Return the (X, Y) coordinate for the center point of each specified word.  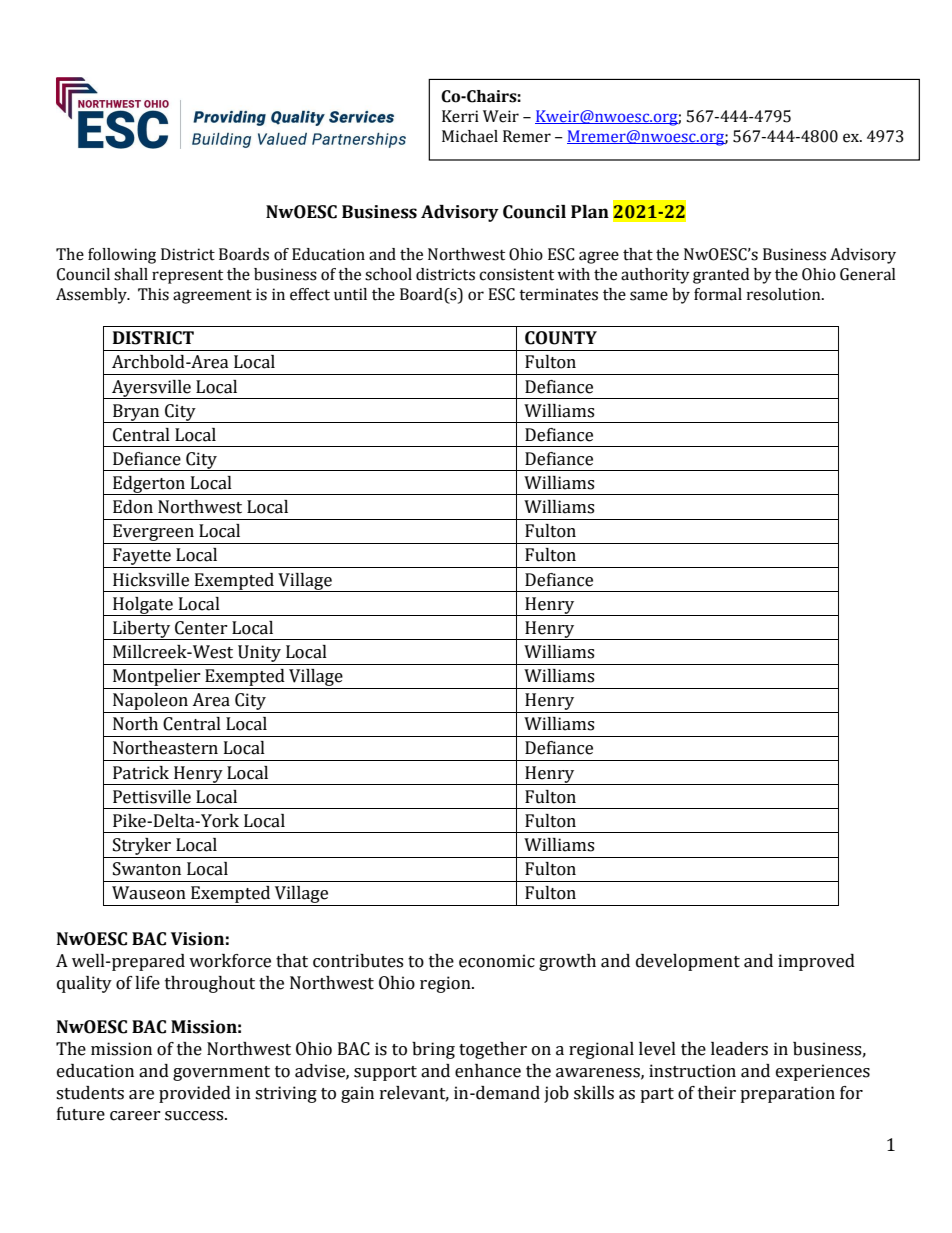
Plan (590, 212)
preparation (787, 1094)
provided (195, 1094)
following (122, 256)
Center (201, 628)
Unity (259, 653)
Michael (470, 136)
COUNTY (561, 338)
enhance (488, 1071)
